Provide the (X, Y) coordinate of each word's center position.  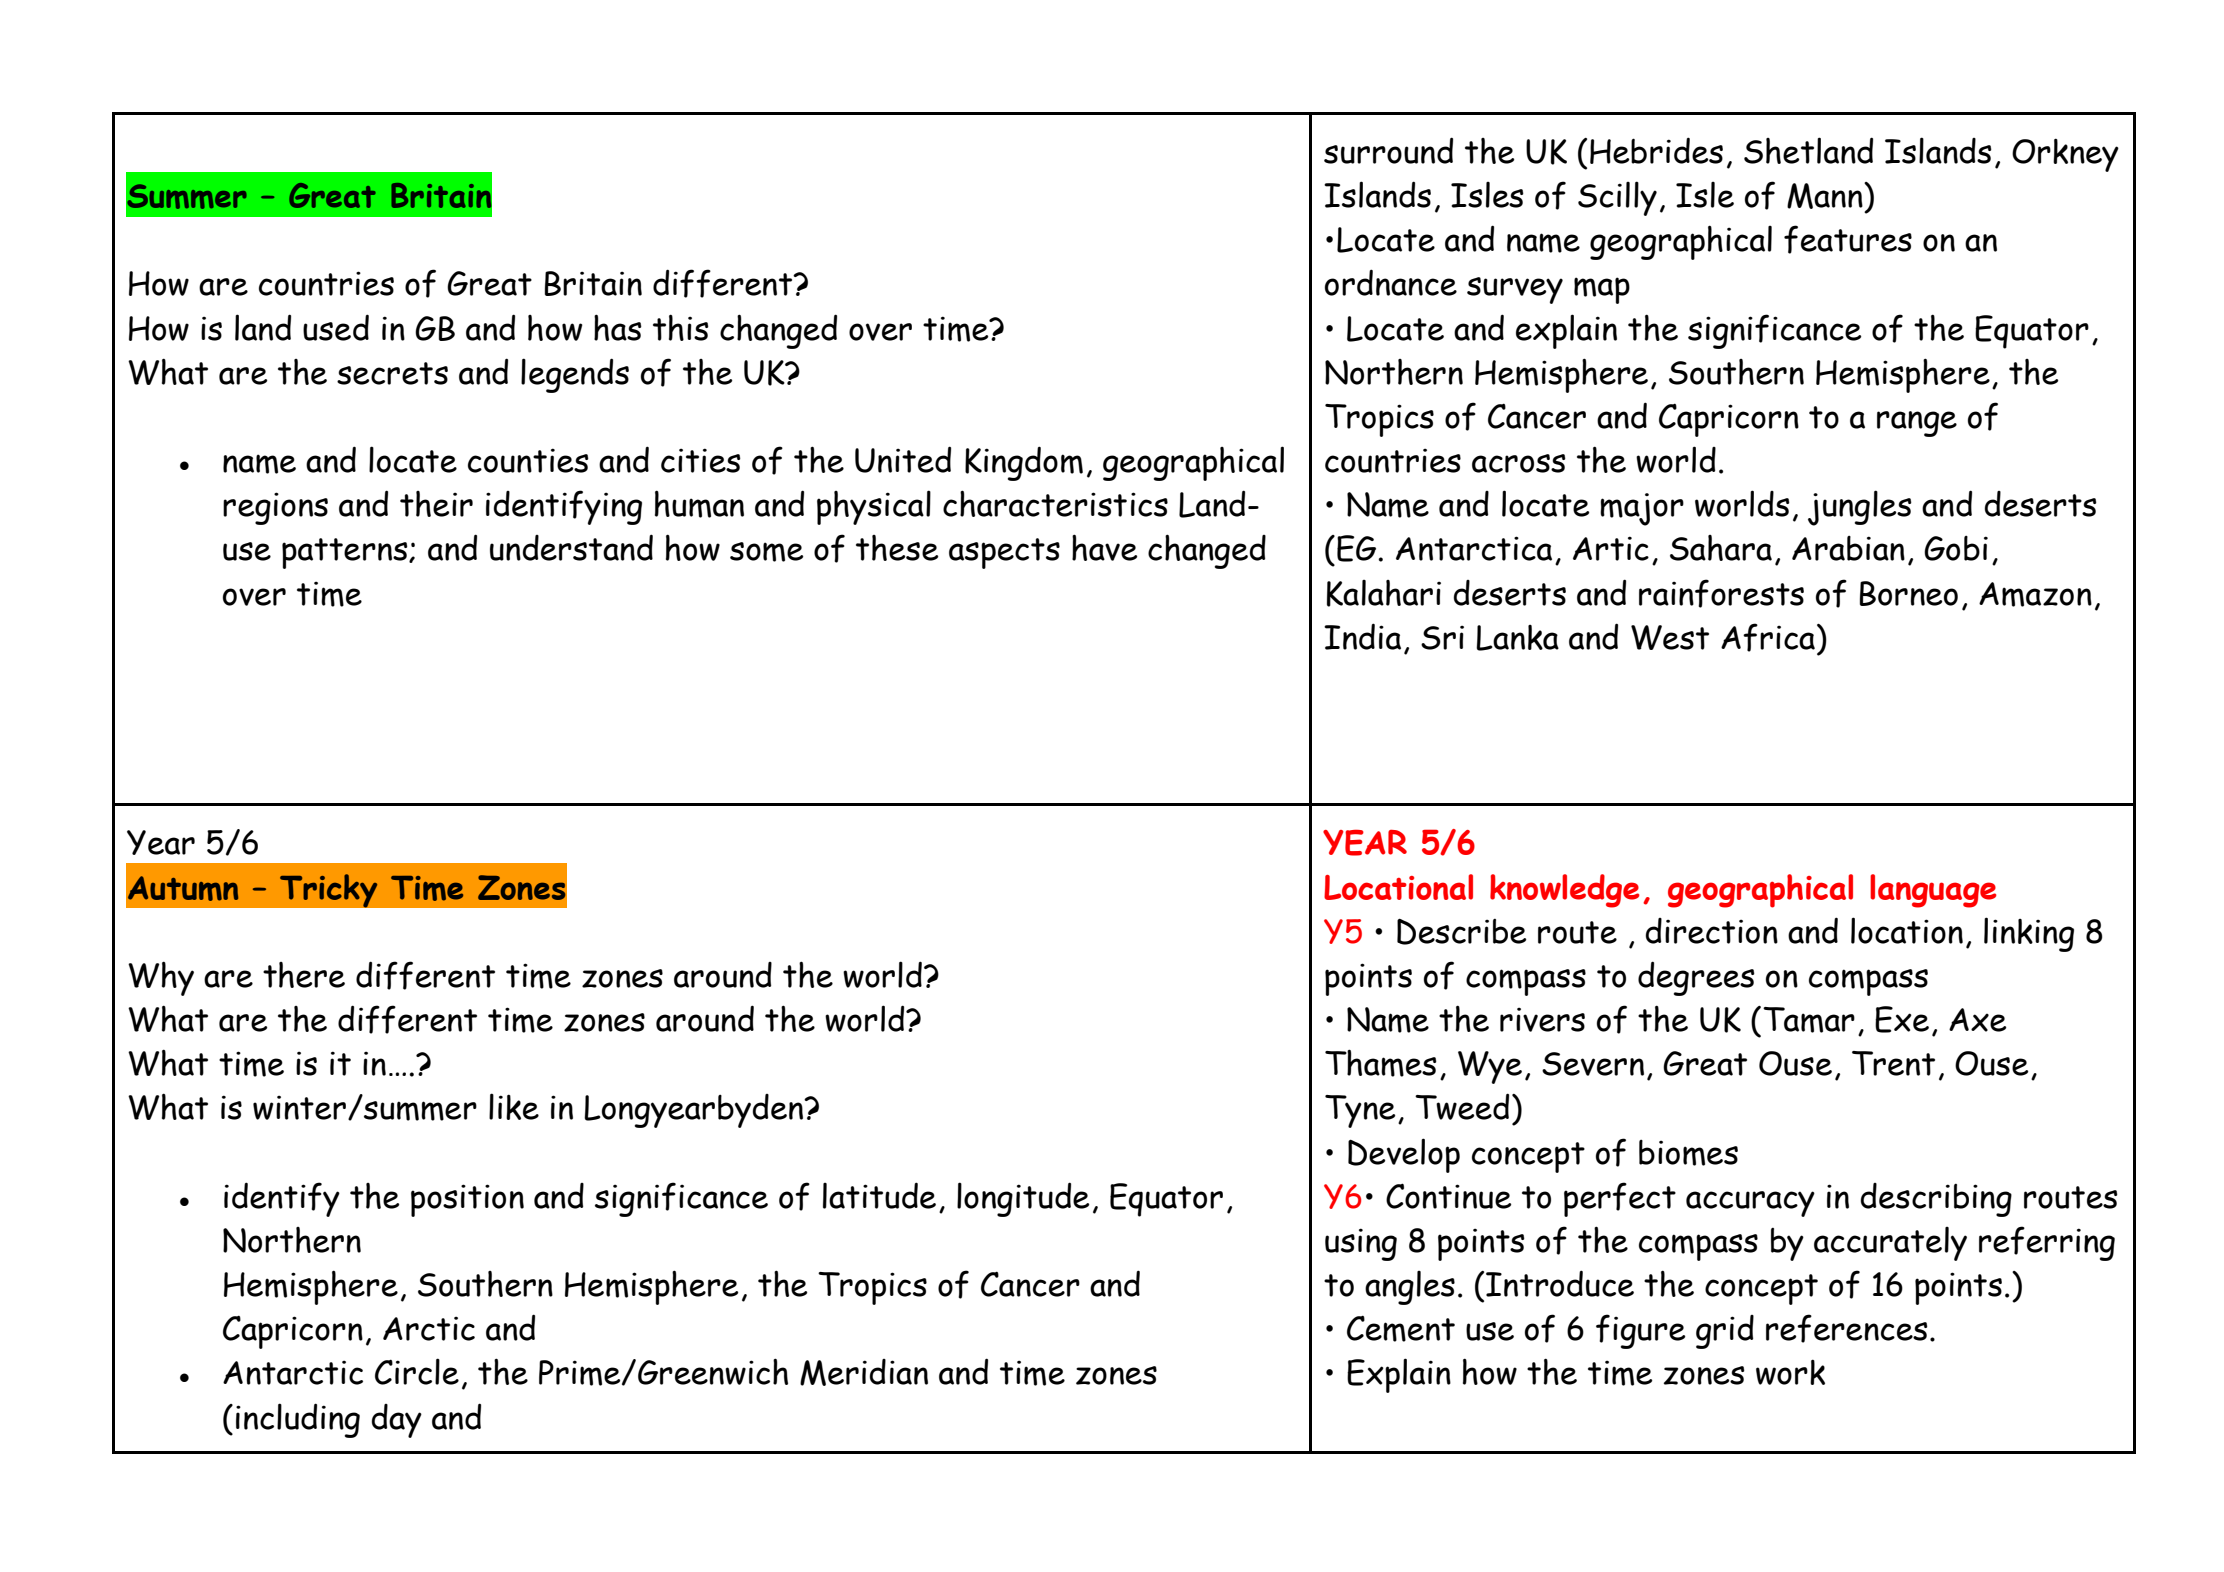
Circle (417, 1371)
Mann (1826, 196)
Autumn (183, 888)
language (1933, 891)
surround (1388, 150)
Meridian (864, 1372)
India (1362, 636)
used (336, 327)
